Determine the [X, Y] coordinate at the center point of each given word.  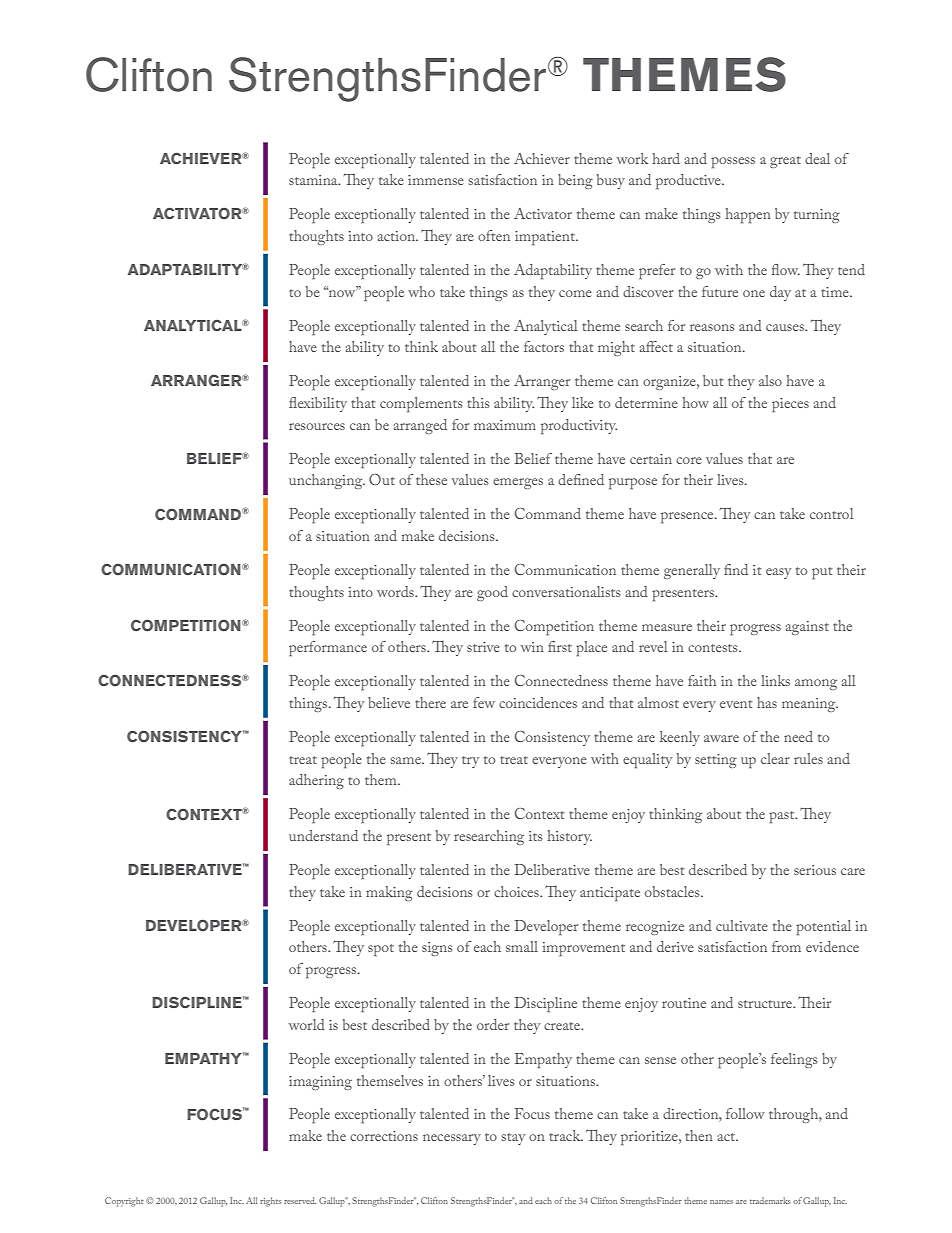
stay [513, 1139]
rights [270, 1202]
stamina [314, 180]
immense [436, 180]
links [775, 680]
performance [328, 648]
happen [748, 215]
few [484, 702]
